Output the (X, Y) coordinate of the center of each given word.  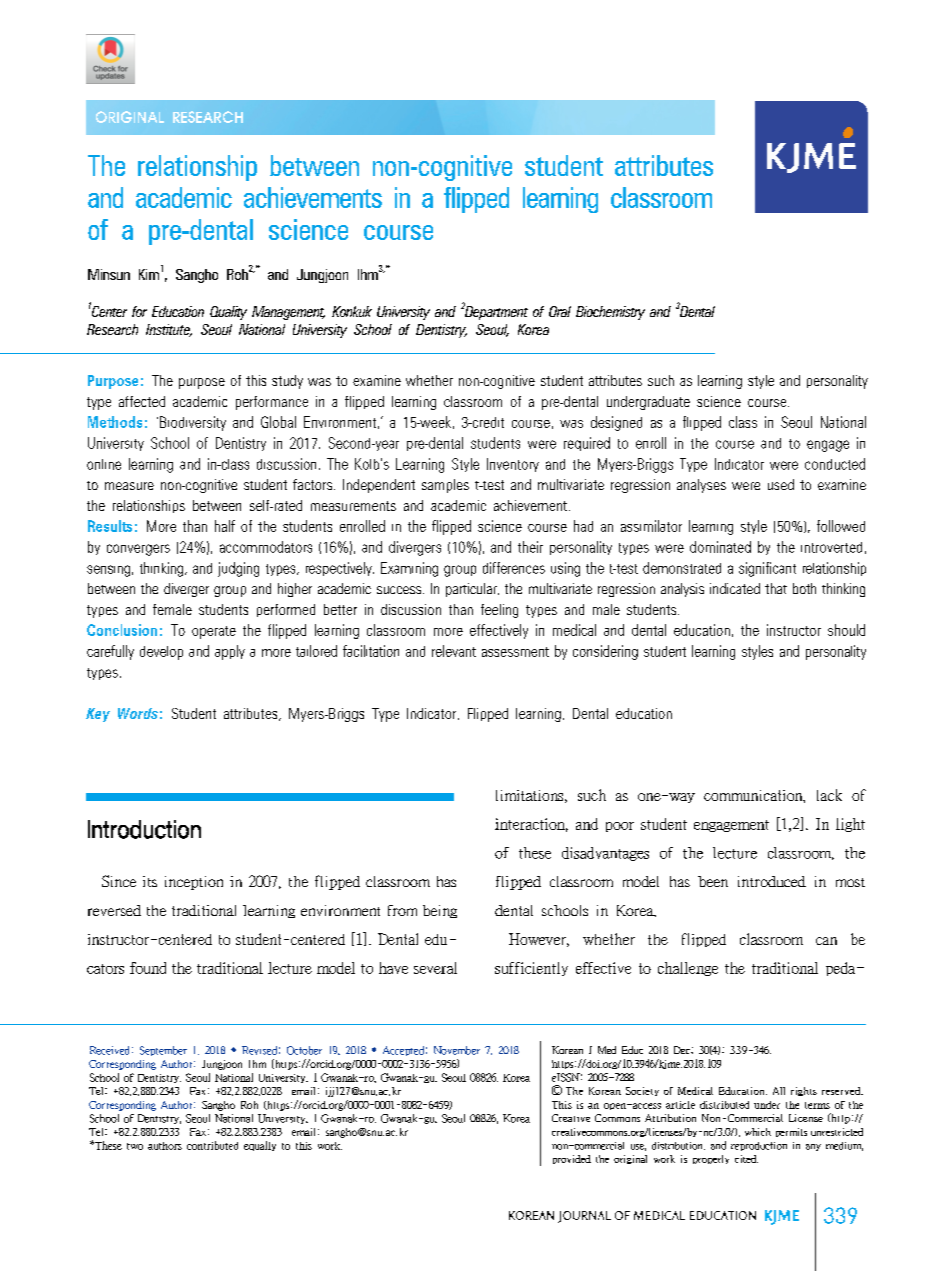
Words (138, 713)
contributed (212, 1145)
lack (829, 795)
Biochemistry (610, 313)
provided (572, 1159)
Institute (169, 330)
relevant (454, 651)
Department (495, 312)
